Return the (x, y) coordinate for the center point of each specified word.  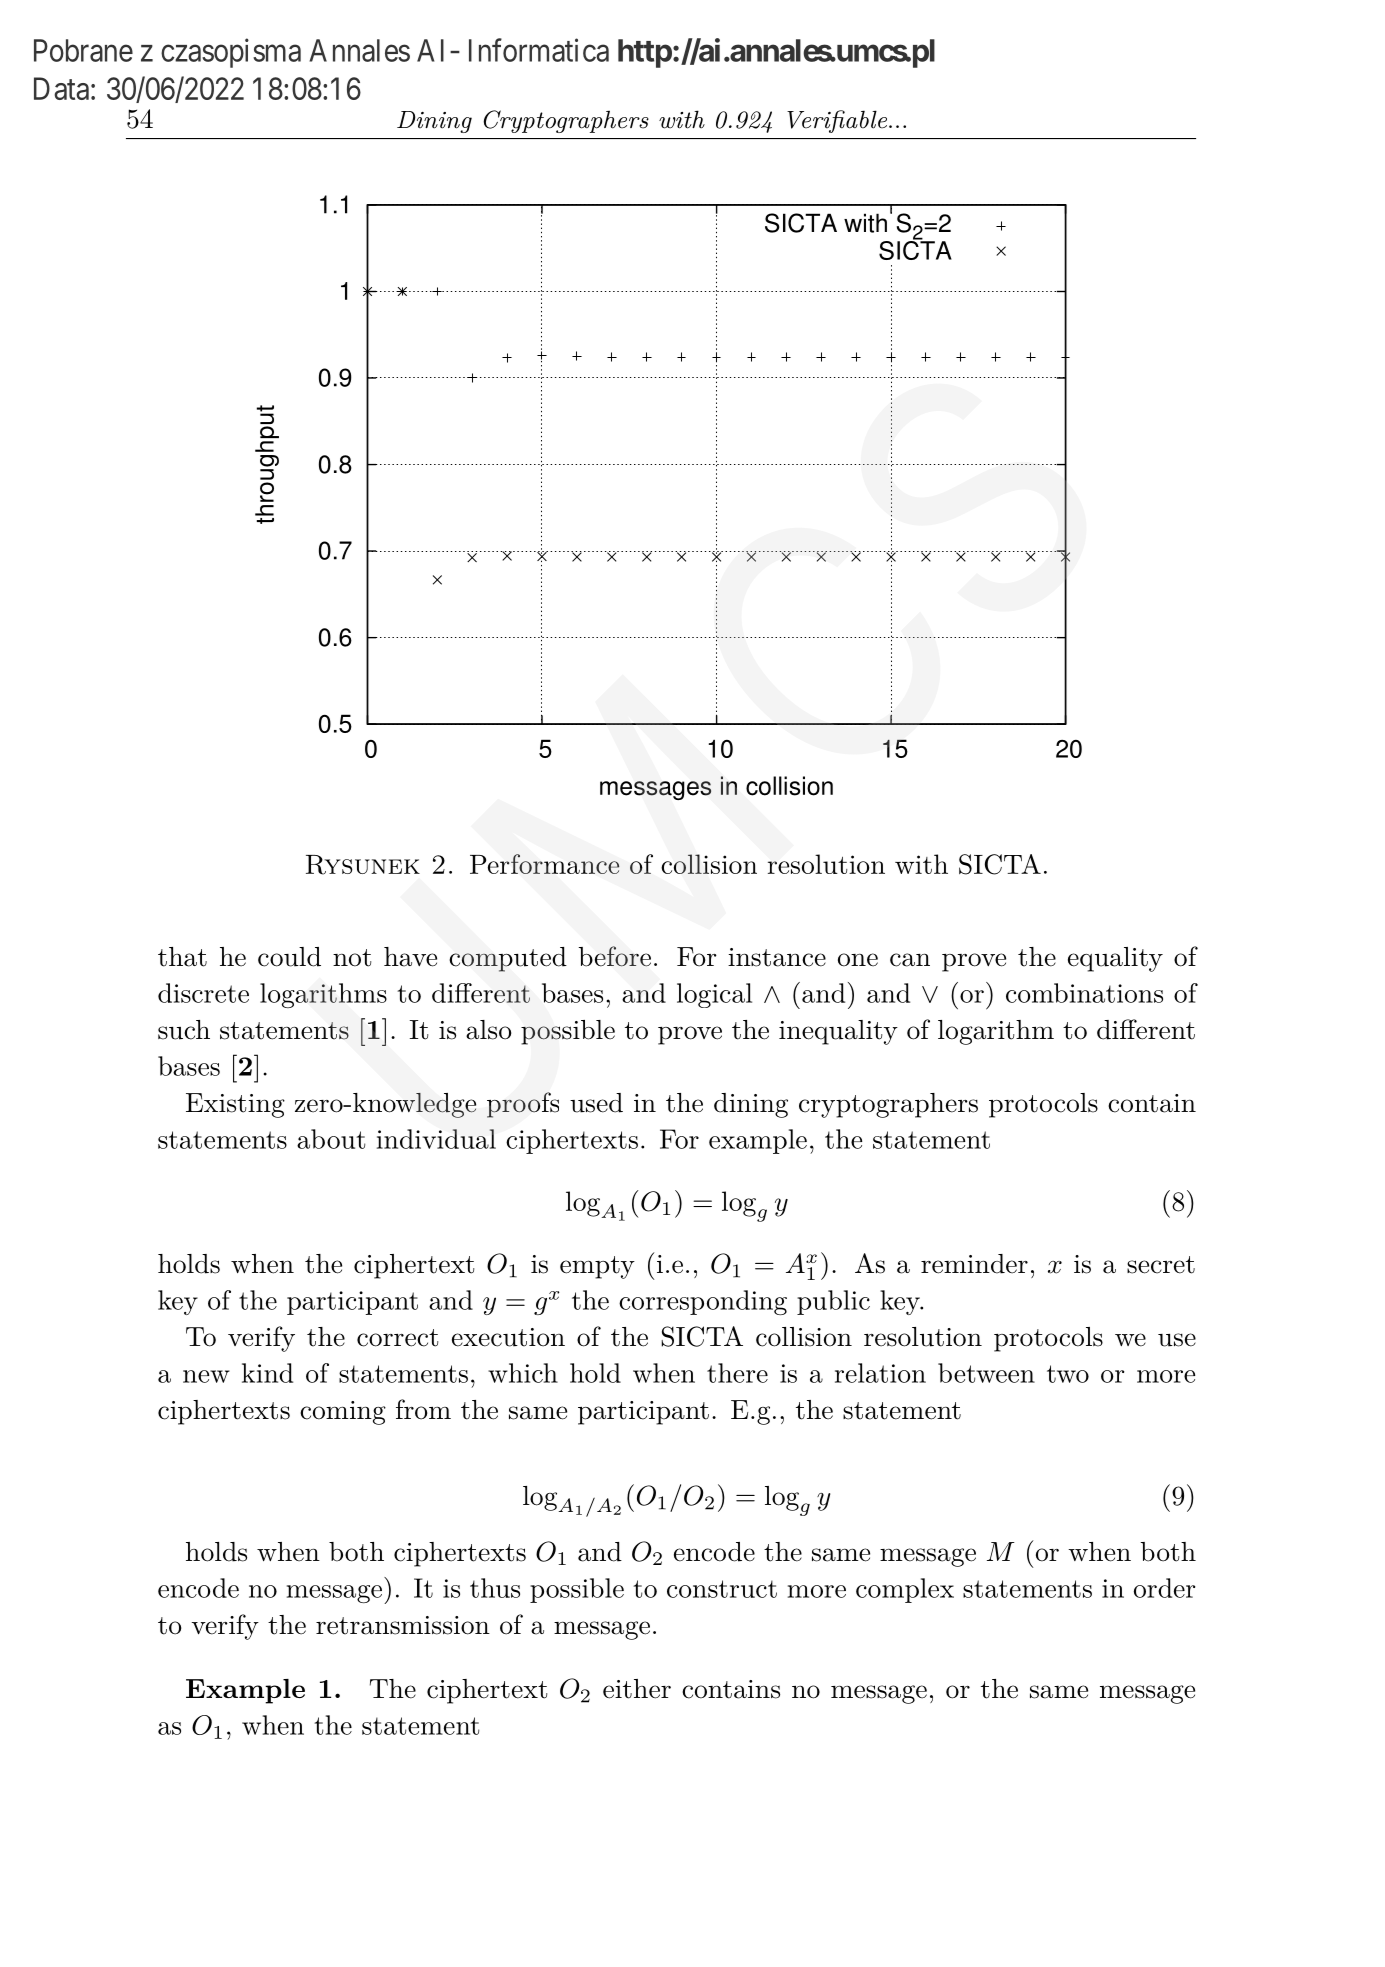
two (1068, 1374)
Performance (544, 864)
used (596, 1103)
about (331, 1139)
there (737, 1373)
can (910, 960)
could (289, 957)
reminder (974, 1264)
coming (343, 1413)
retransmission (403, 1625)
